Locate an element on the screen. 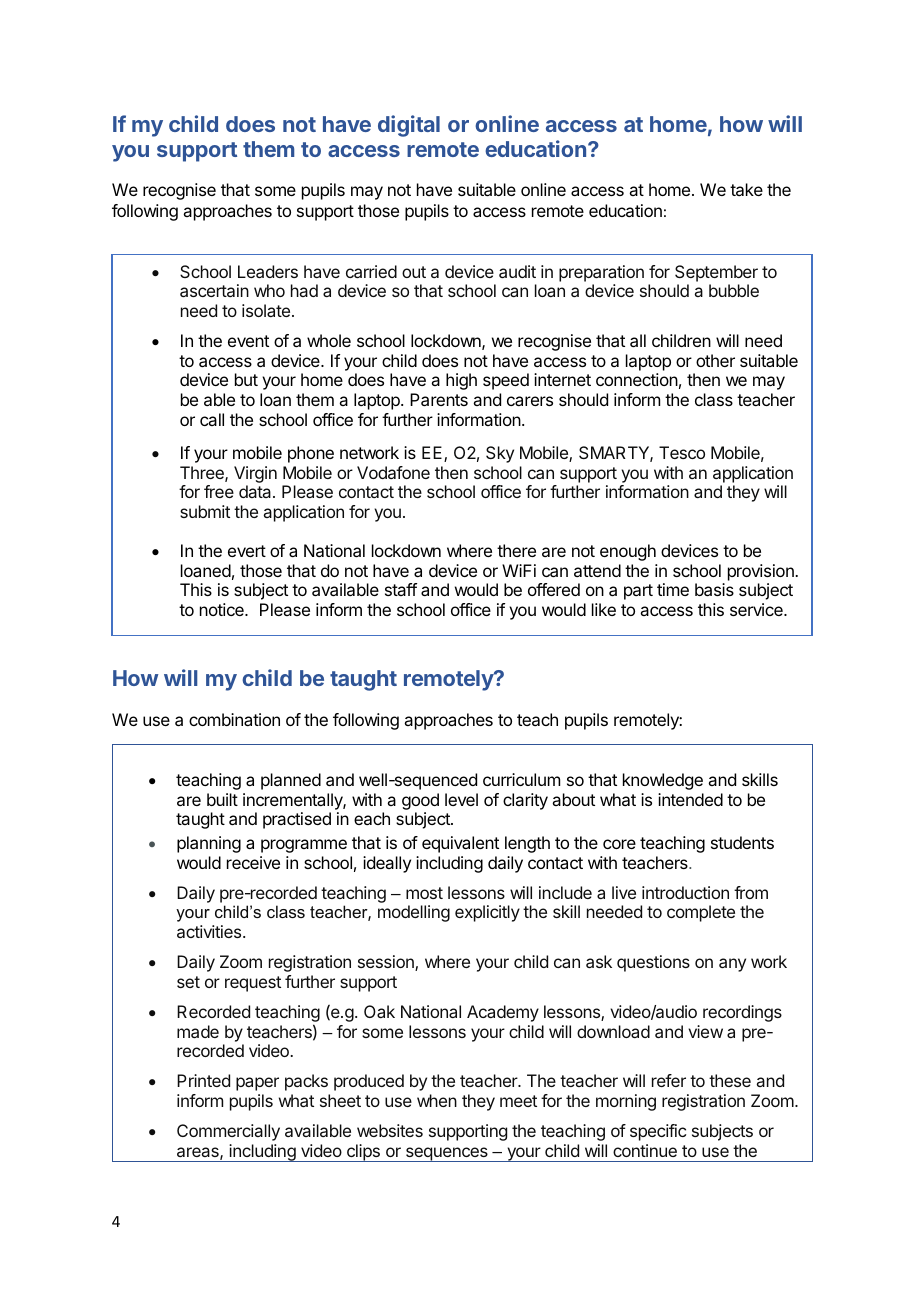  digital is located at coordinates (409, 126).
